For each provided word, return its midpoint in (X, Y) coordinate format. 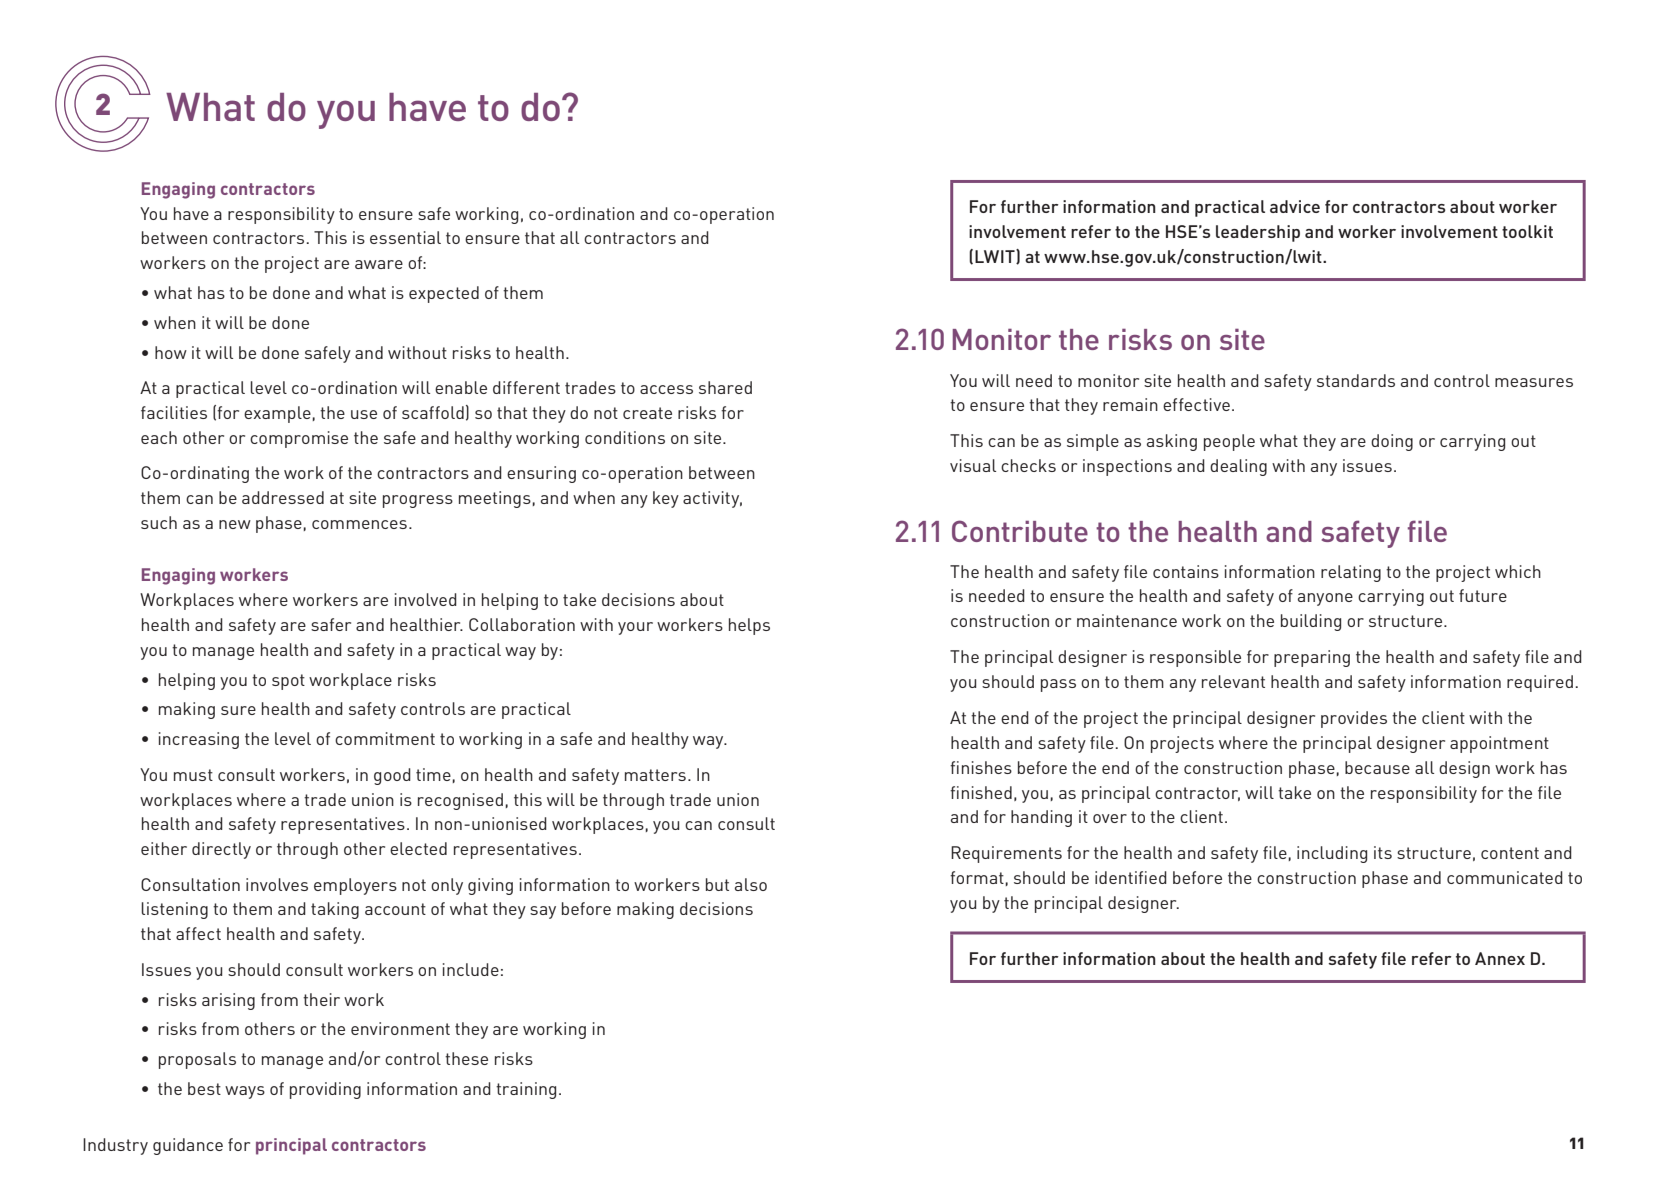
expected (444, 294)
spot (288, 682)
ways (245, 1092)
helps (749, 626)
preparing (1312, 658)
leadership (1258, 233)
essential (405, 237)
